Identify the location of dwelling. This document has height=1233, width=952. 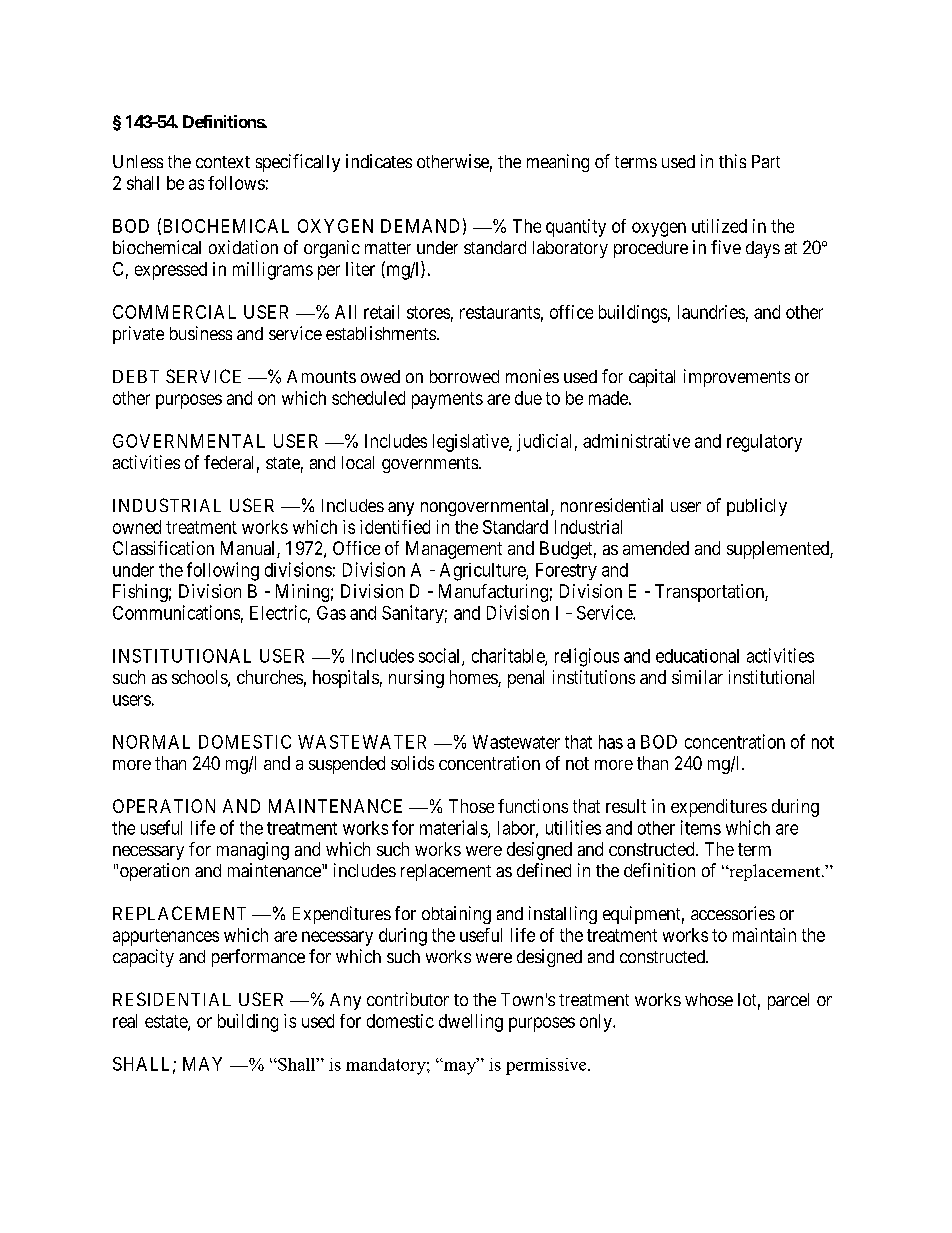
(471, 1023).
